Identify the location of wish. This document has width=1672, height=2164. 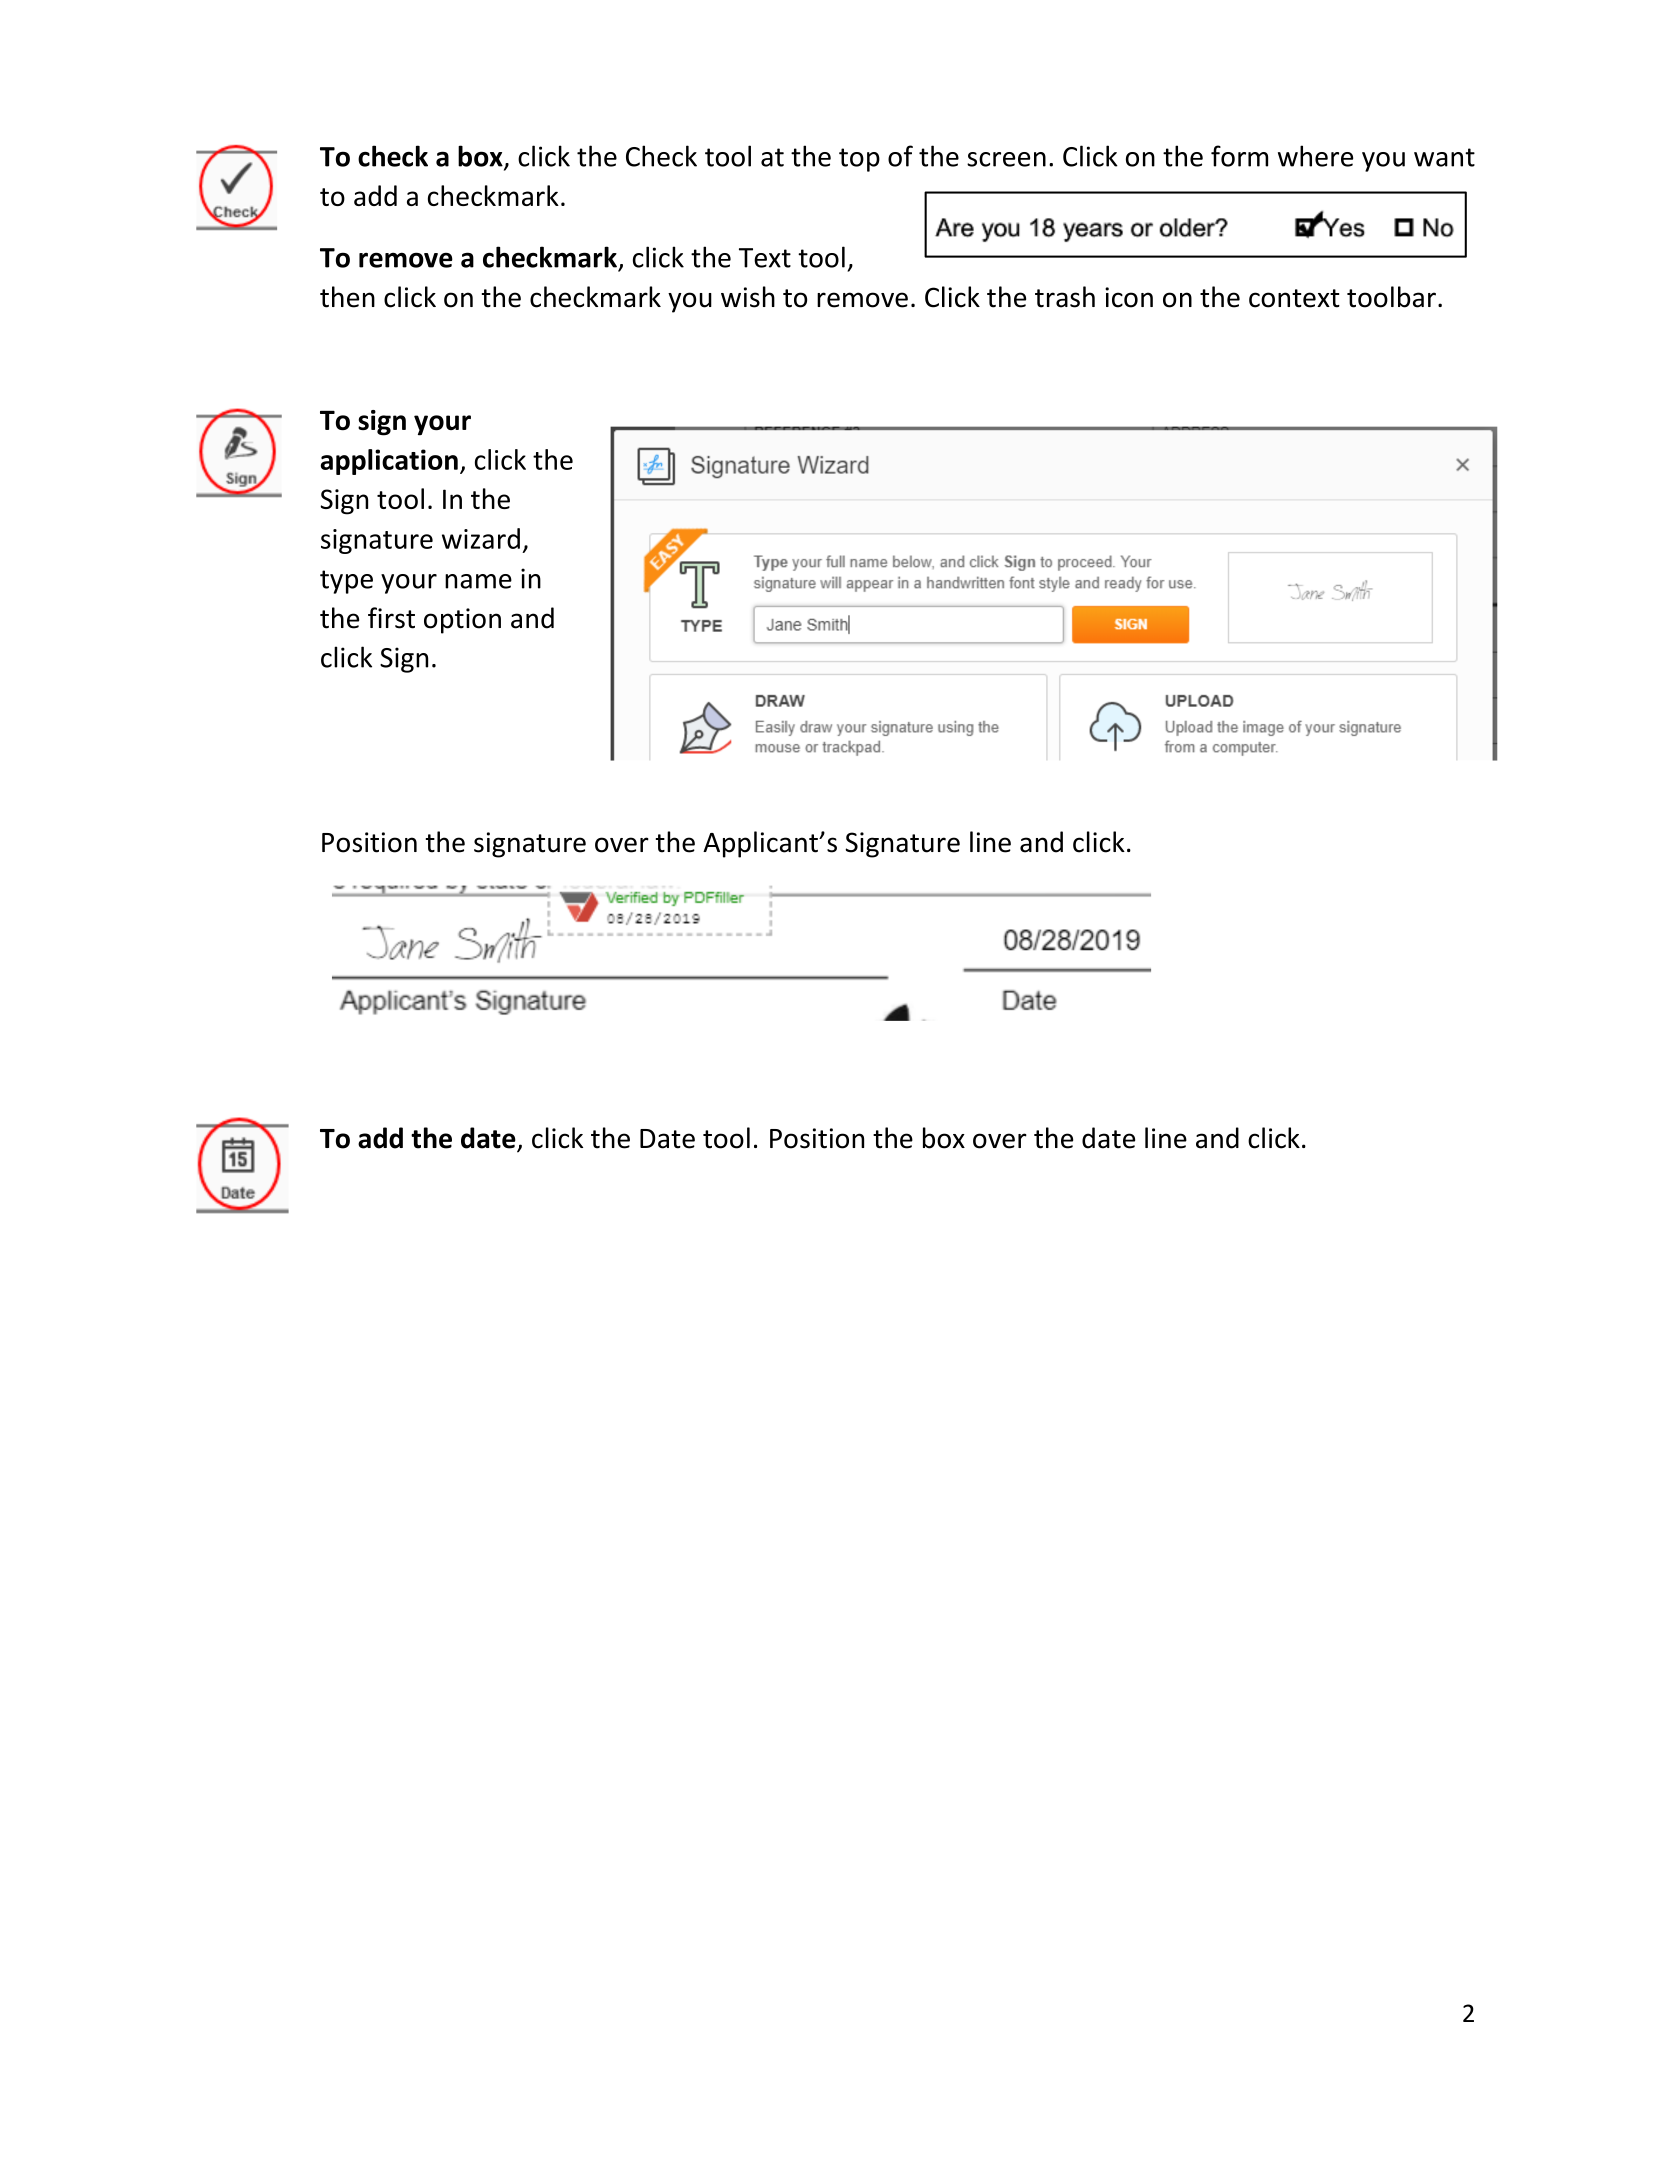
(748, 297).
